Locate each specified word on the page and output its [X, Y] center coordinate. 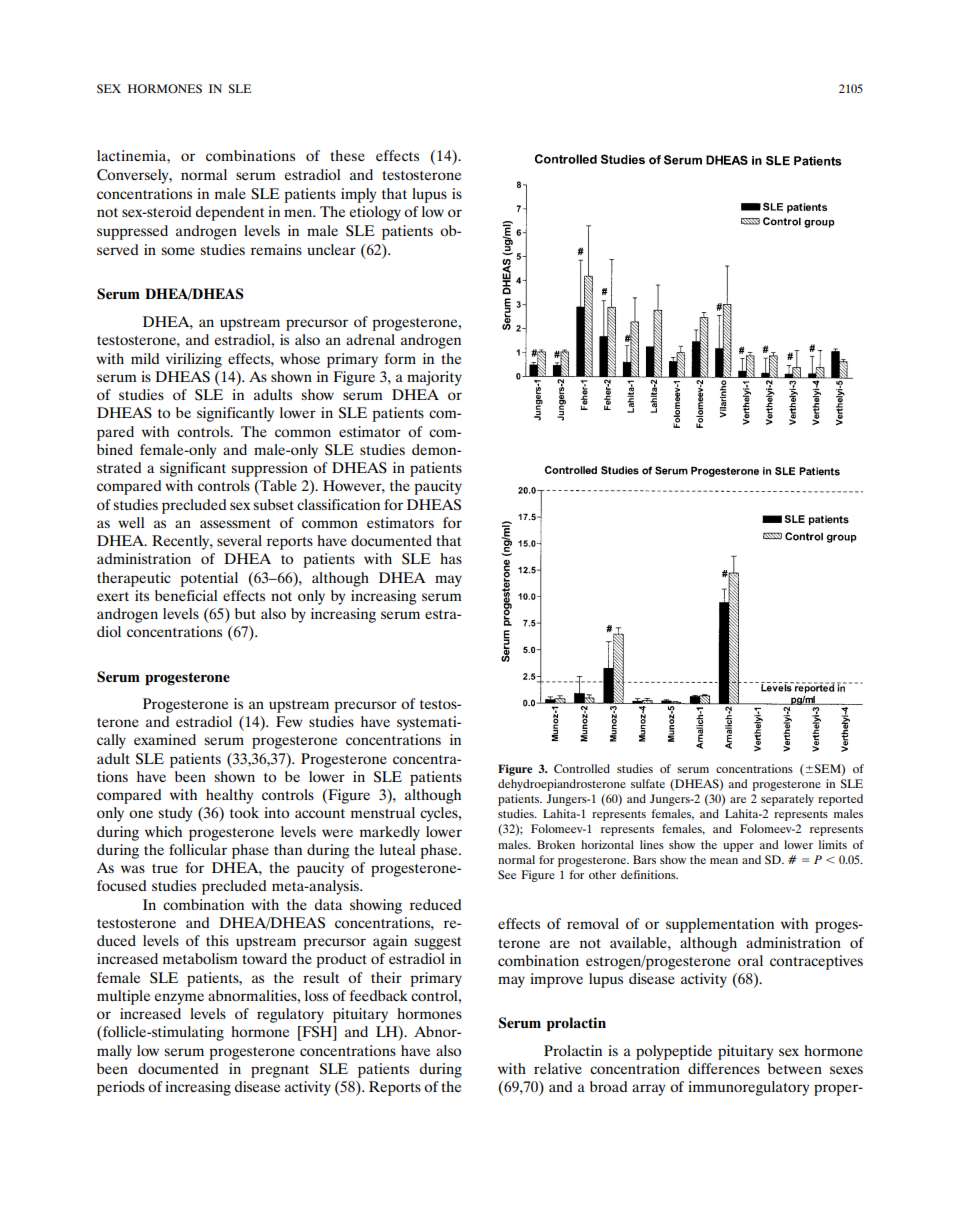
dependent [230, 213]
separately [787, 800]
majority [434, 378]
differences [724, 1068]
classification [338, 504]
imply [358, 195]
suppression [270, 469]
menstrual [383, 812]
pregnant [280, 1071]
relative [558, 1068]
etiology [375, 213]
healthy [229, 796]
